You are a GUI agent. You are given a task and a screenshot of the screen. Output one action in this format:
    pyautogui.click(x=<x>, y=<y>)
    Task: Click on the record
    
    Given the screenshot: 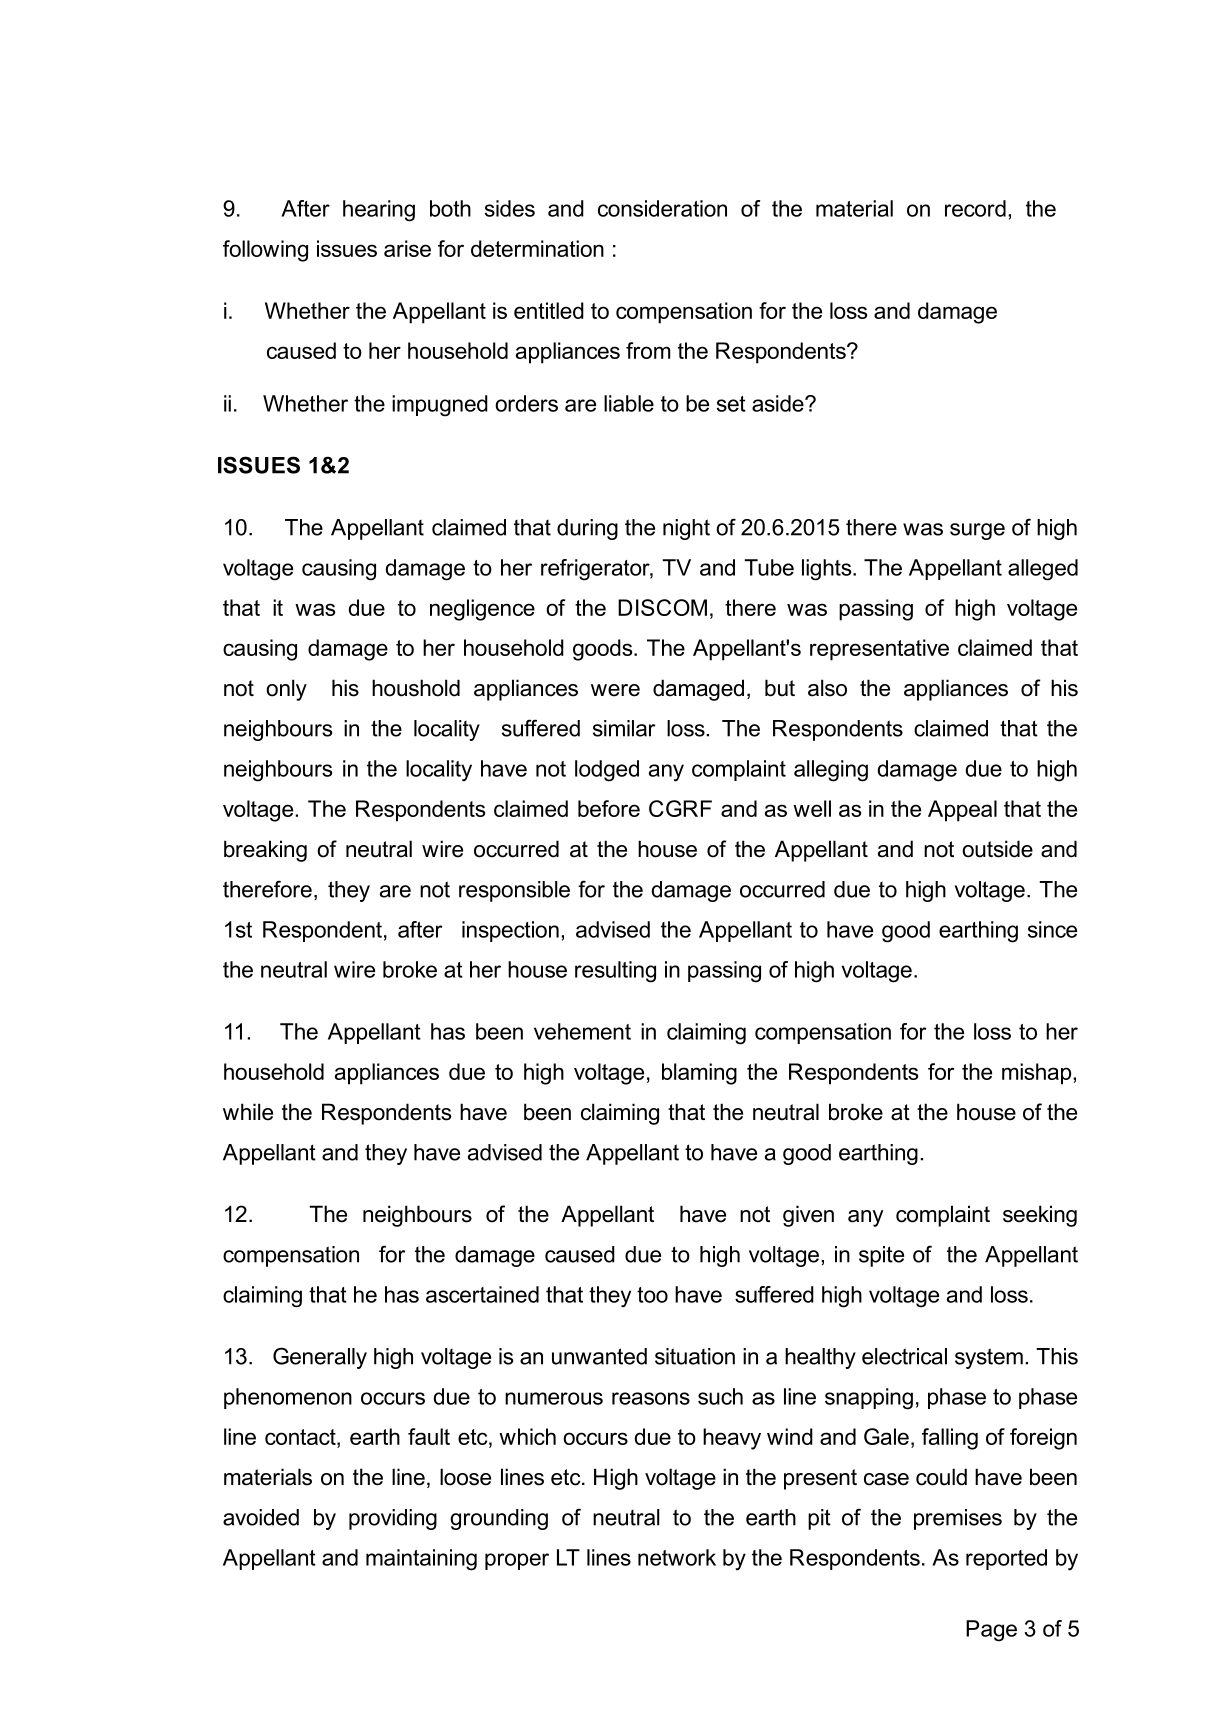 What is the action you would take?
    pyautogui.click(x=975, y=208)
